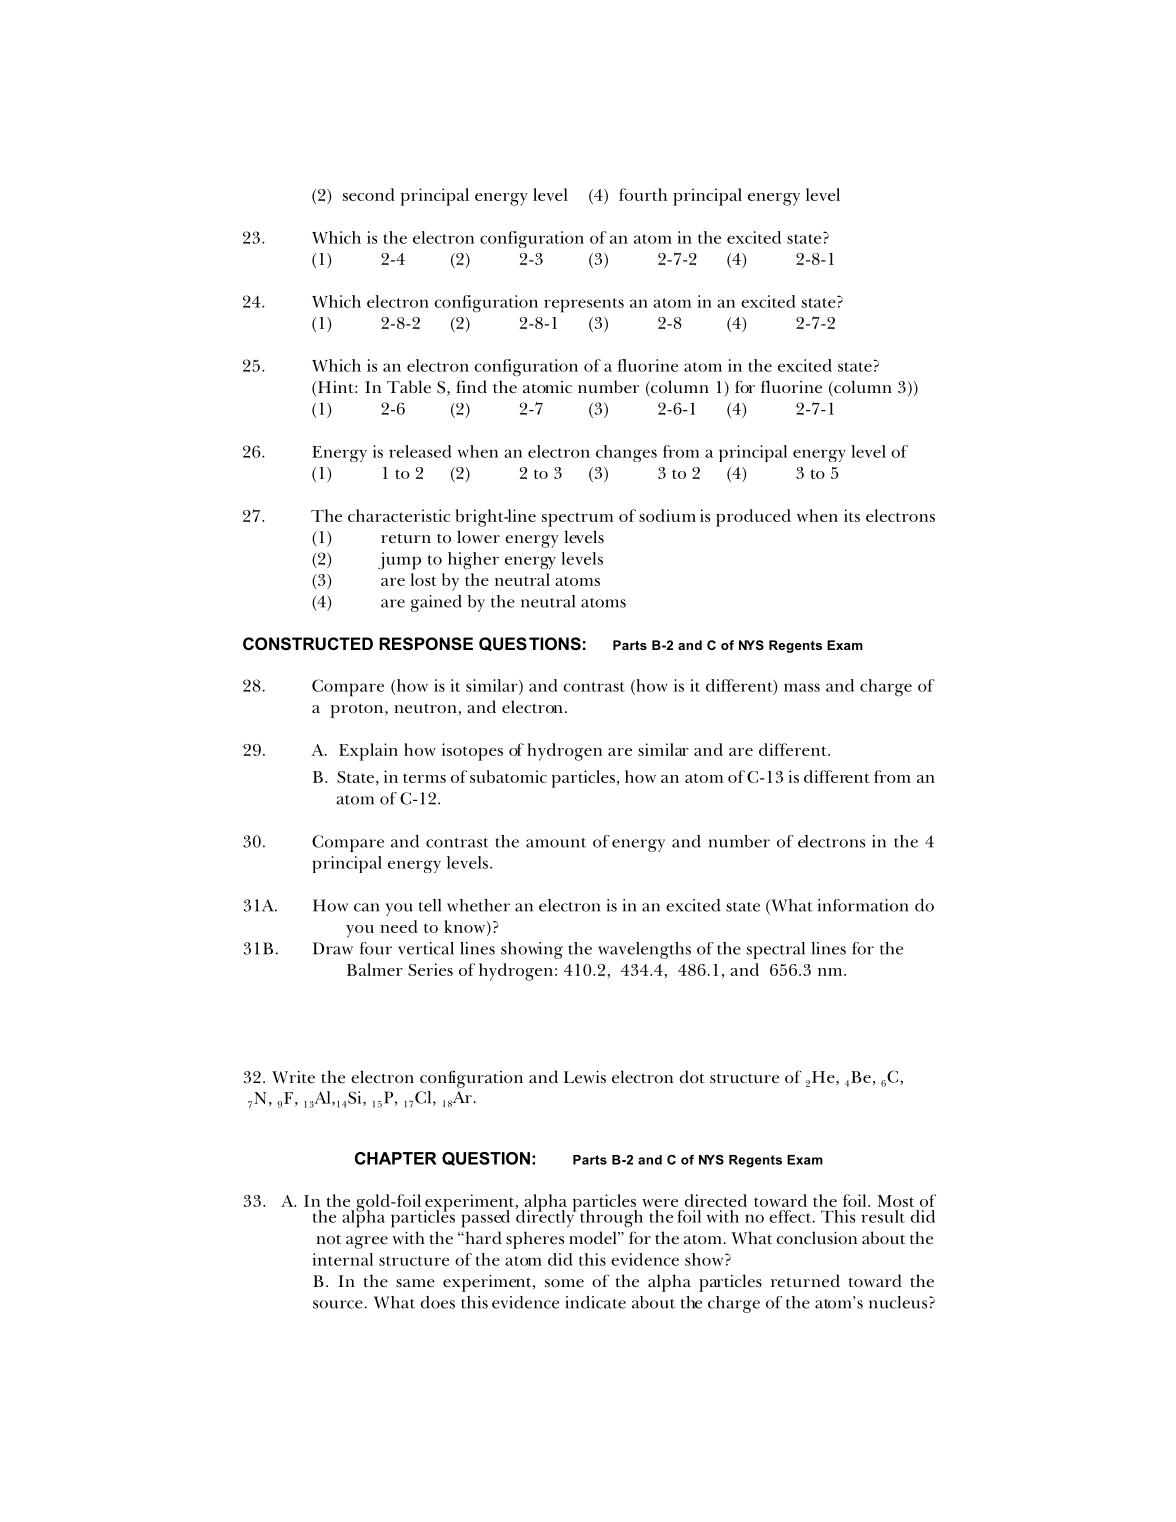 The height and width of the document is (1522, 1176). Describe the element at coordinates (595, 1302) in the document. I see `indicate` at that location.
